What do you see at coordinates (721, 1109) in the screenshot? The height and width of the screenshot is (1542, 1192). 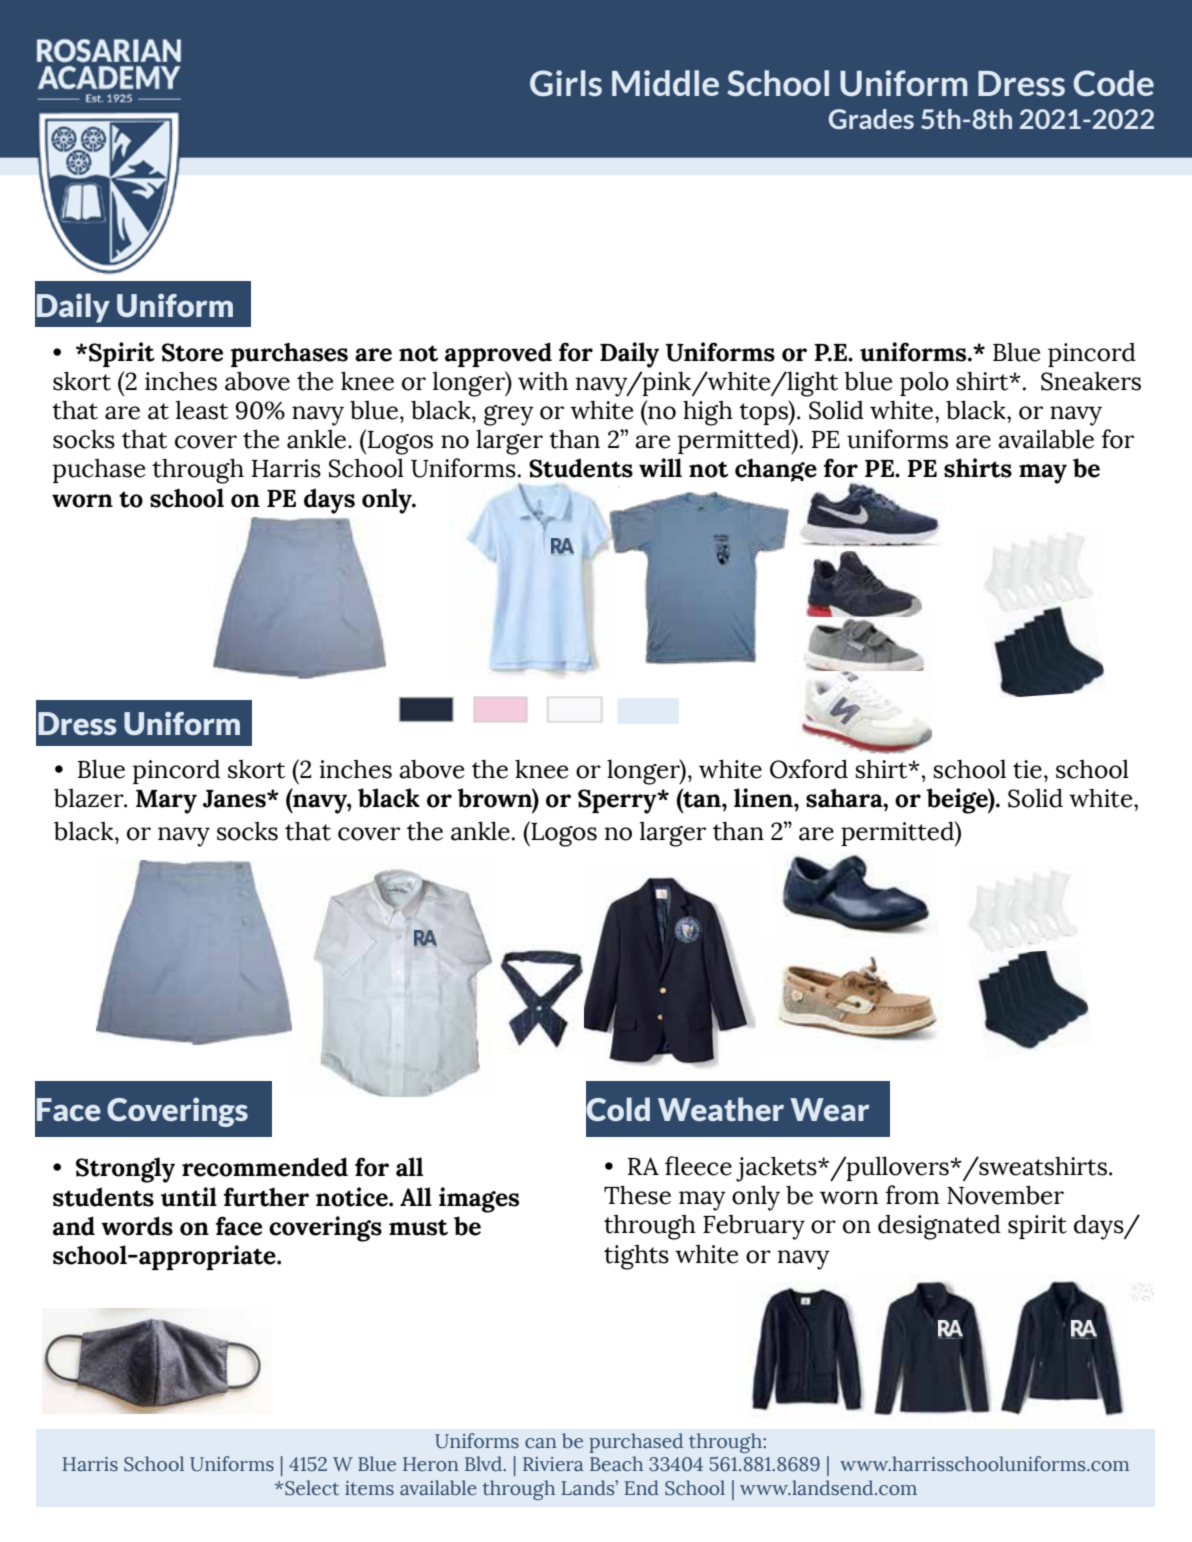 I see `Weather` at bounding box center [721, 1109].
